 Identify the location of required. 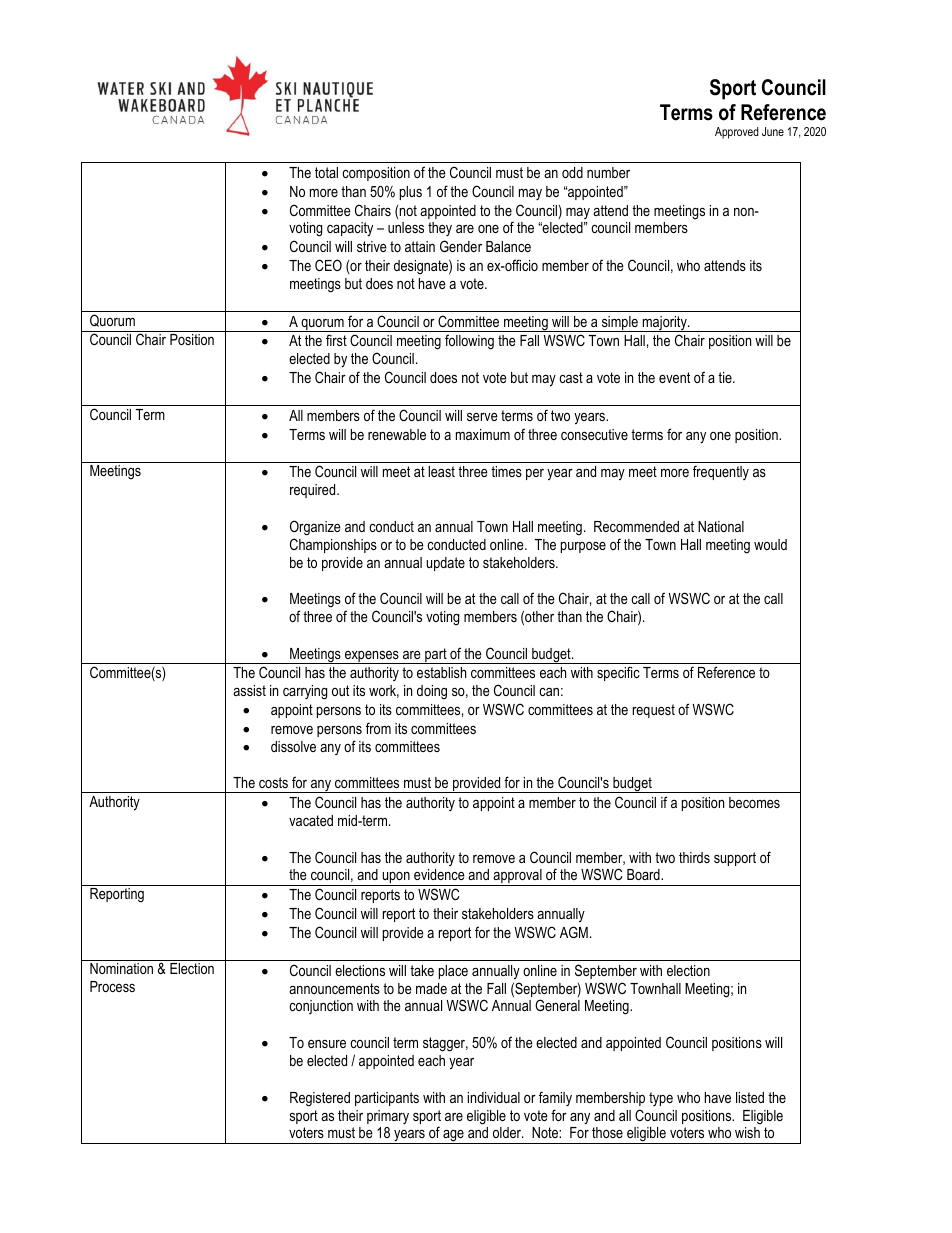
(314, 491).
